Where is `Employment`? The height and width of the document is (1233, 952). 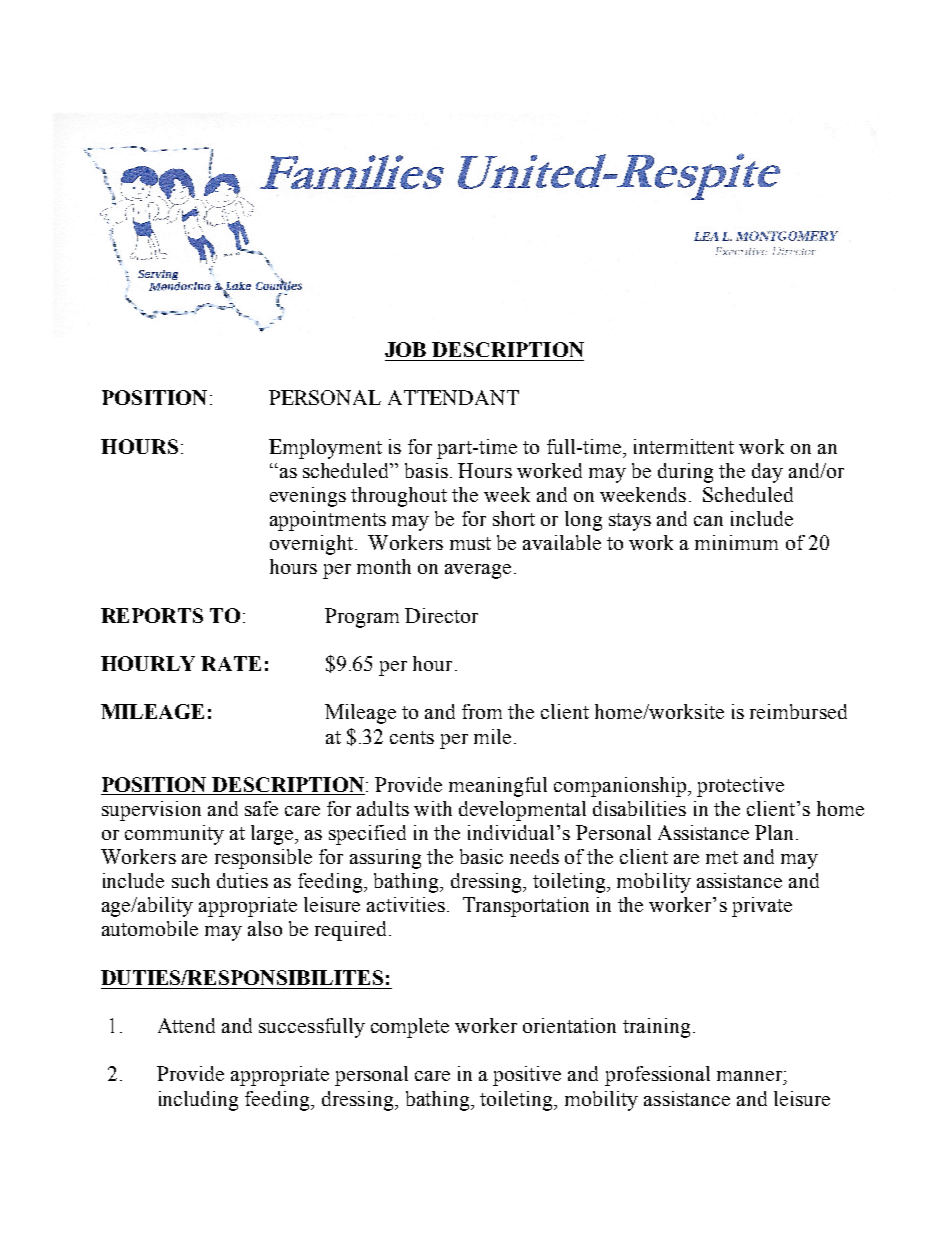 Employment is located at coordinates (325, 449).
